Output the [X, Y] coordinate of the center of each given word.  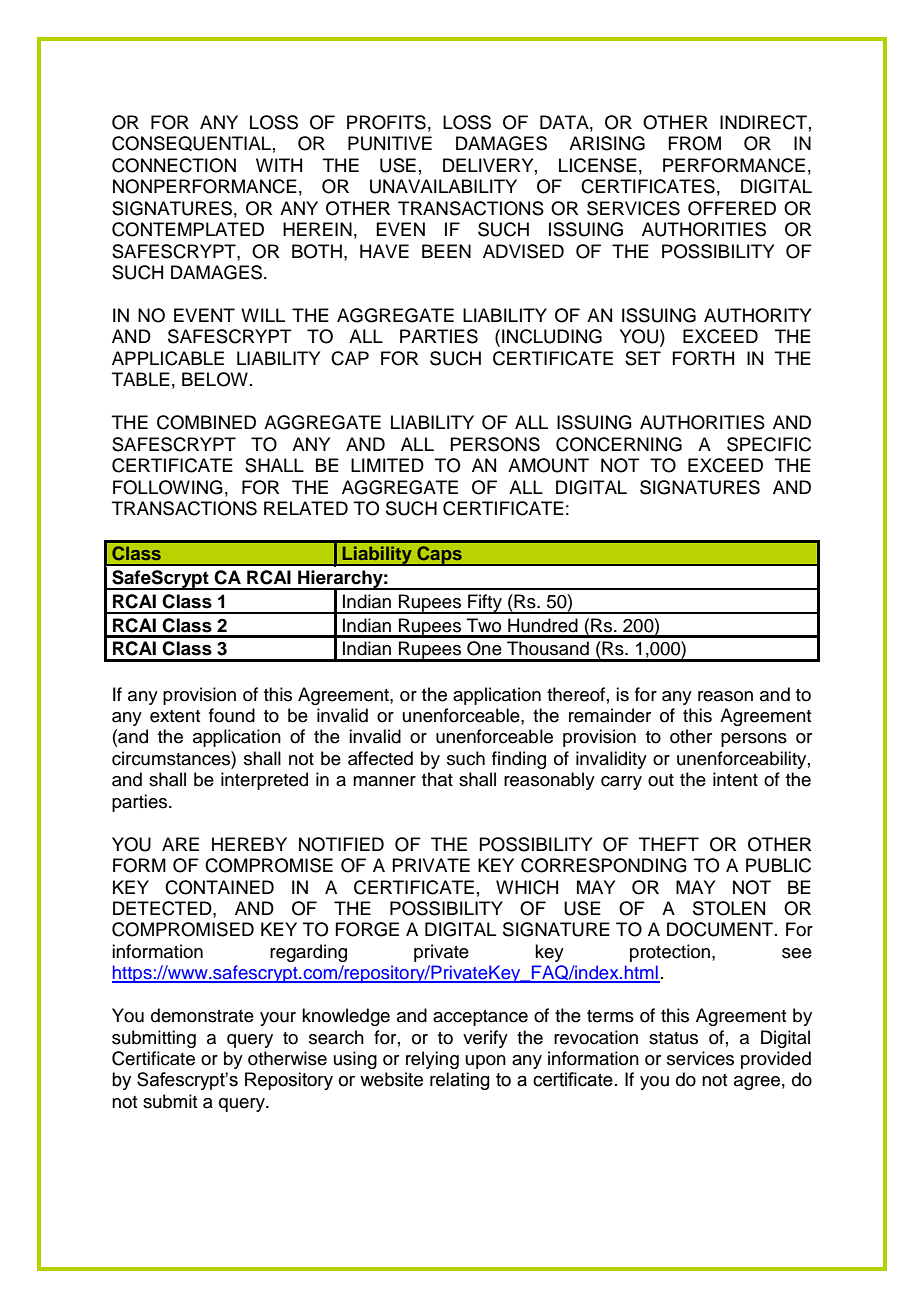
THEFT [669, 844]
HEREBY [249, 844]
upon [486, 1062]
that [437, 779]
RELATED [306, 508]
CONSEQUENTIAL [191, 143]
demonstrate [202, 1015]
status [673, 1038]
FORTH [703, 358]
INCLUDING [552, 336]
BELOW [215, 379]
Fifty [485, 604]
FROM [694, 143]
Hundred [543, 625]
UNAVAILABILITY [443, 186]
